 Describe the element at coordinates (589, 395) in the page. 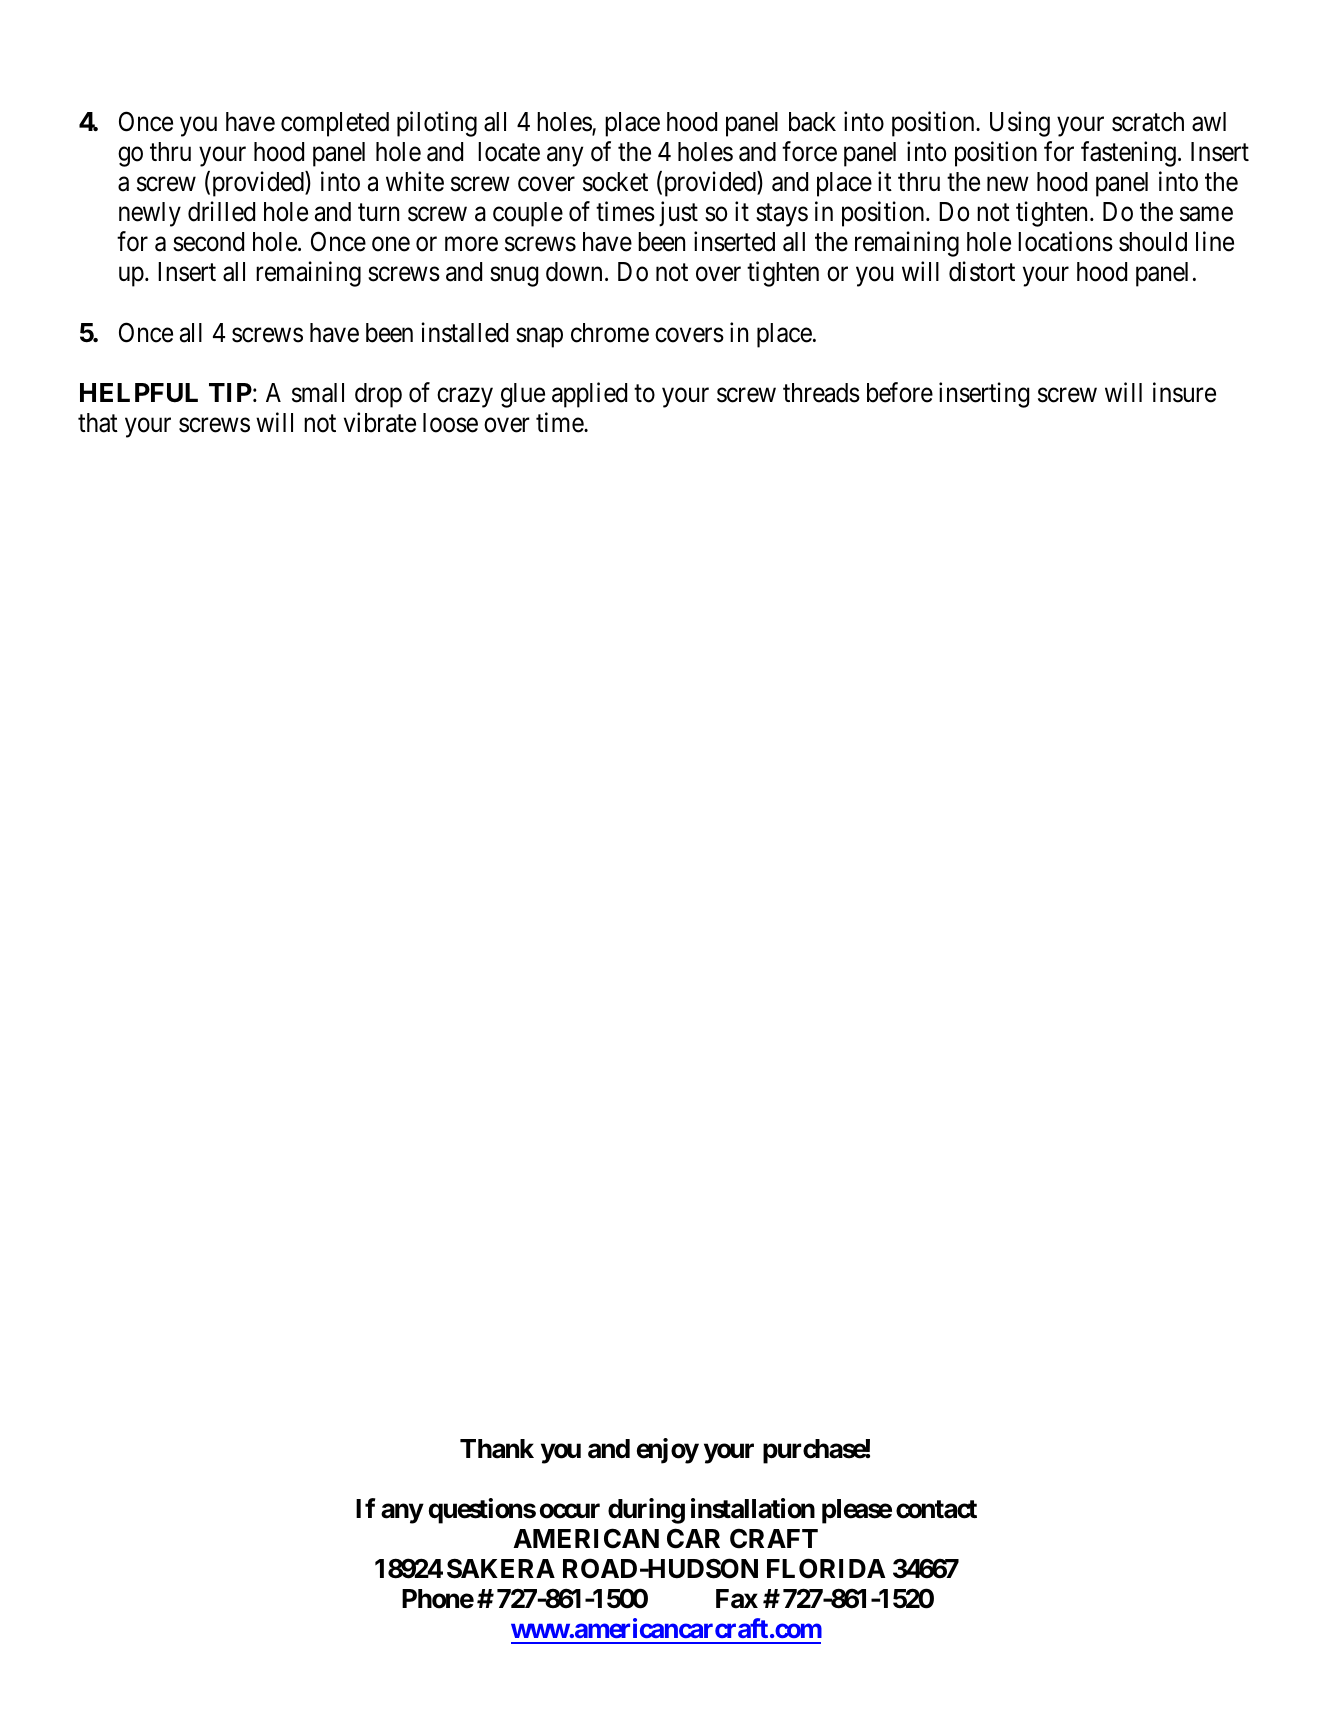

I see `applied` at that location.
